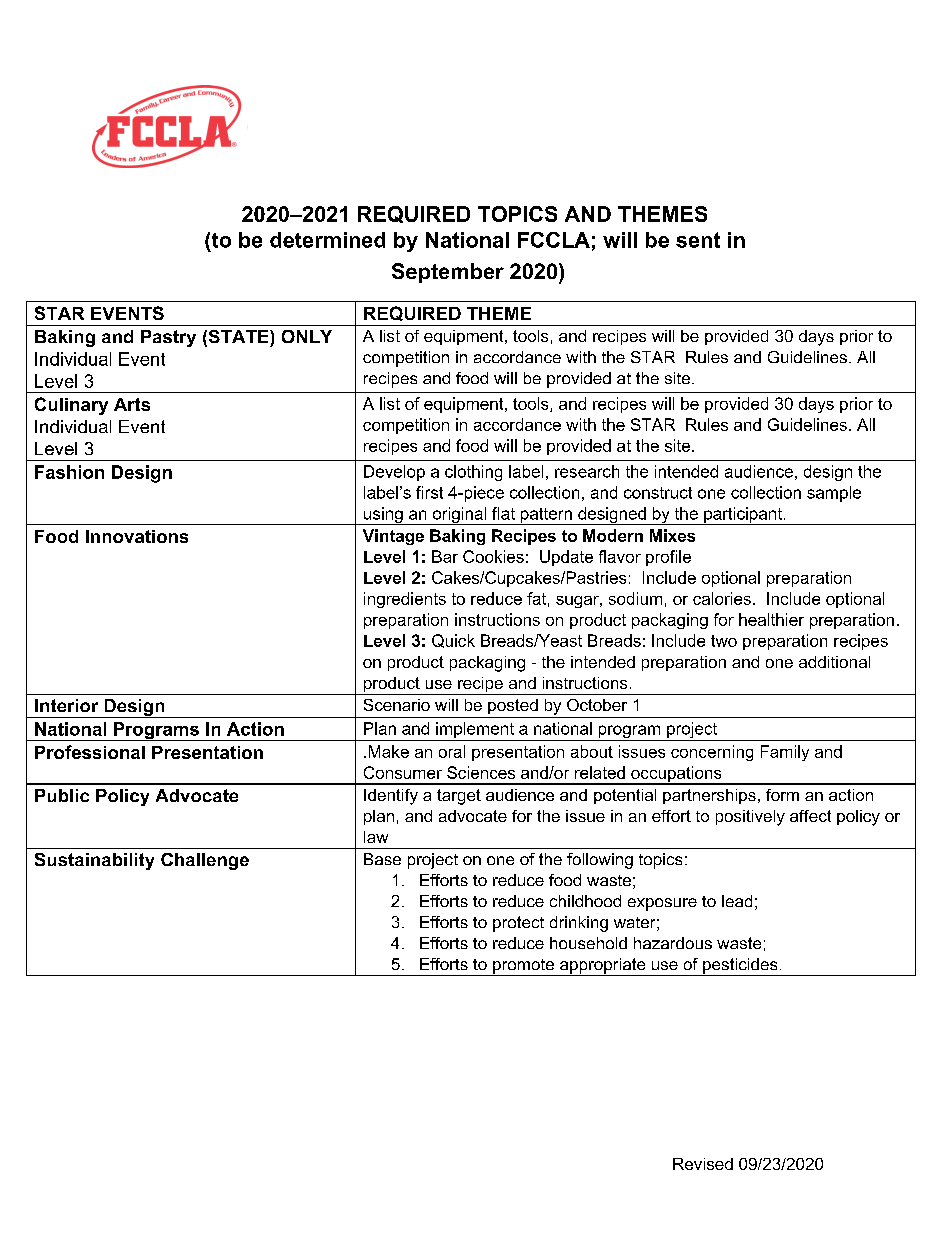 Image resolution: width=952 pixels, height=1233 pixels. I want to click on Revised, so click(703, 1164).
